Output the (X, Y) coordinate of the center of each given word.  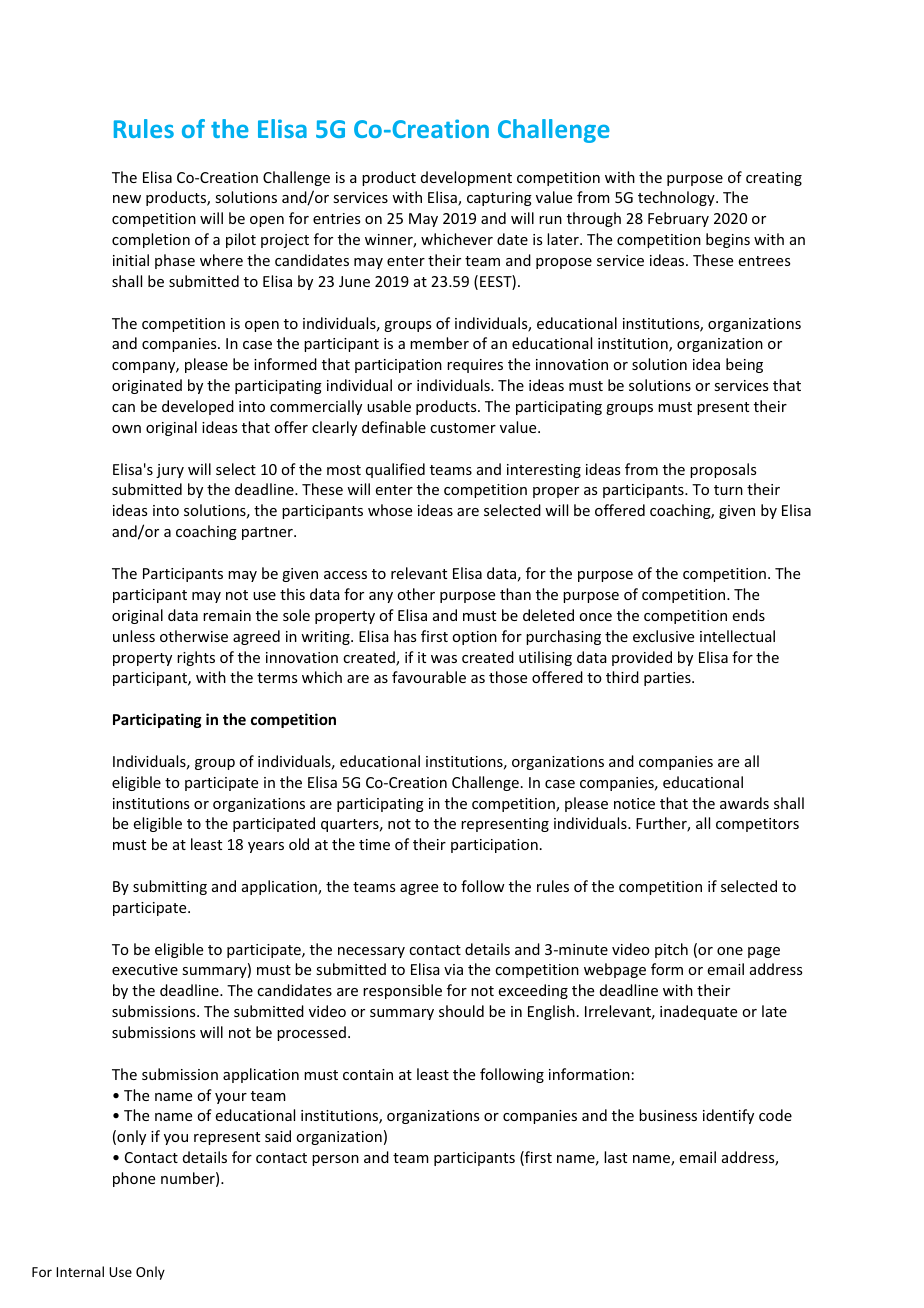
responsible (402, 991)
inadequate (698, 1012)
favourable (429, 677)
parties (668, 679)
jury (170, 471)
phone (134, 1179)
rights (196, 658)
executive (145, 969)
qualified (395, 470)
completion (151, 240)
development (466, 178)
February (678, 219)
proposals (723, 470)
